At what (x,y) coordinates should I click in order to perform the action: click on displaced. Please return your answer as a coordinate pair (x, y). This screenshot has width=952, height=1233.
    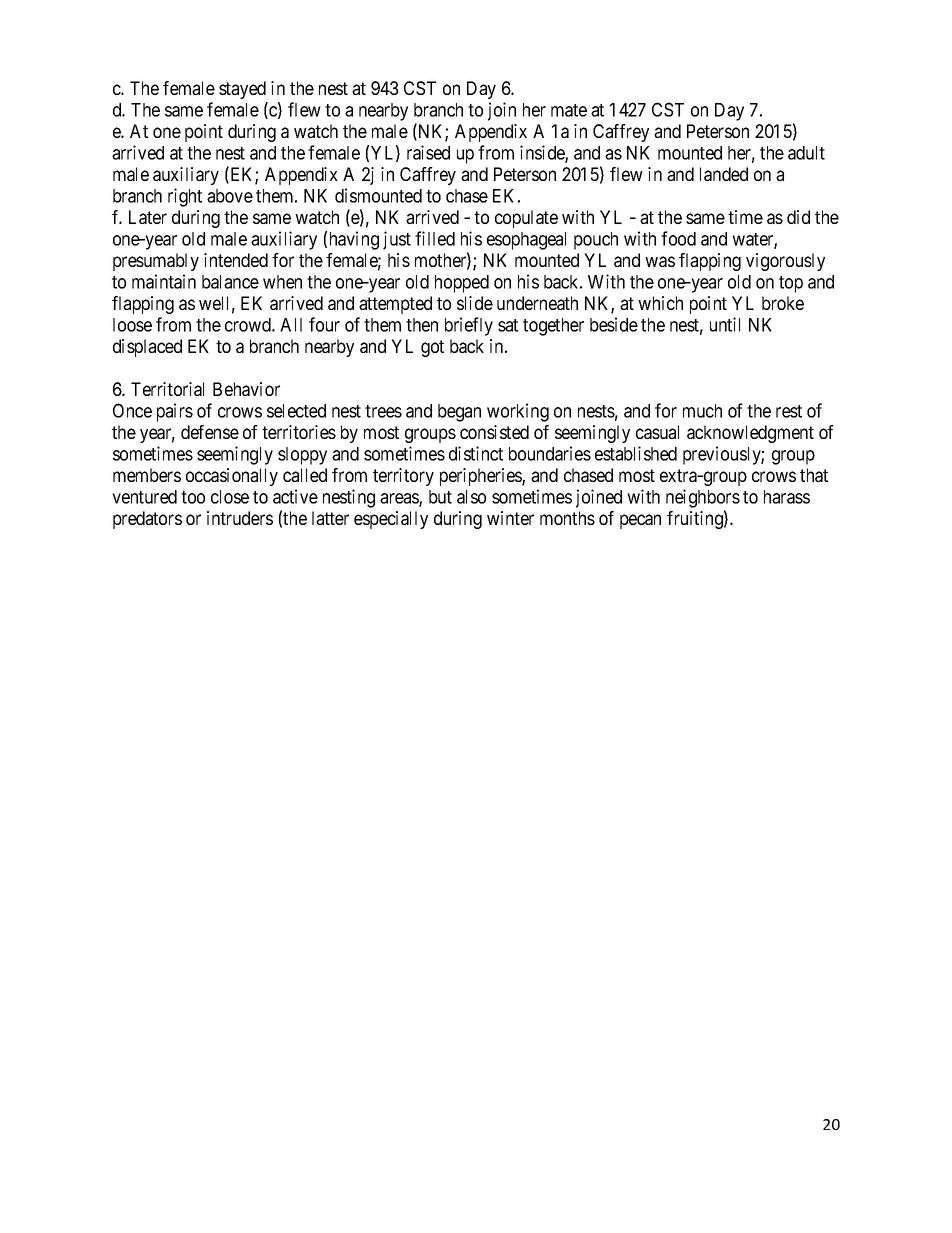
    Looking at the image, I should click on (147, 348).
